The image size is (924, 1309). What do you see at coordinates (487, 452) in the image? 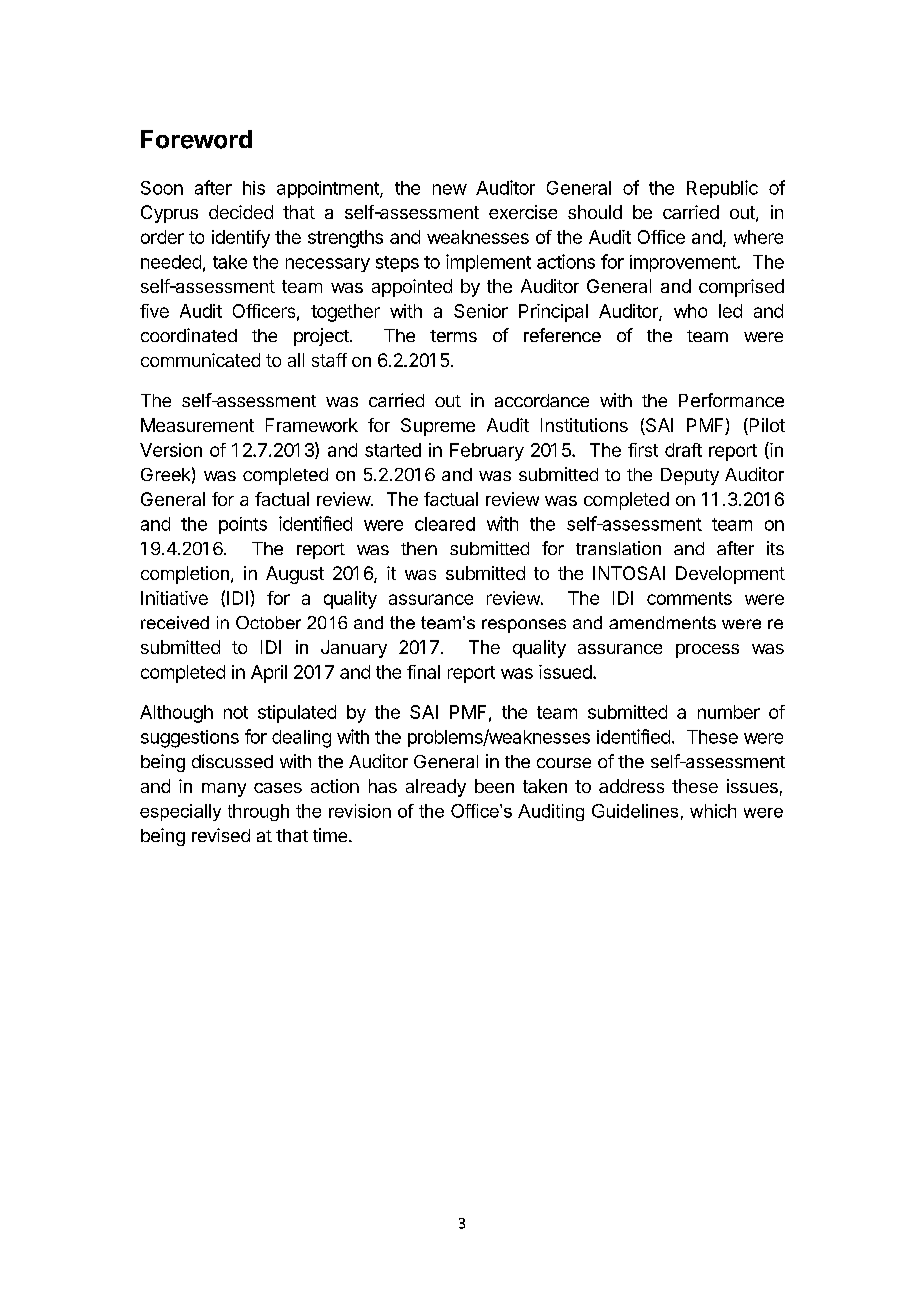
I see `February` at bounding box center [487, 452].
